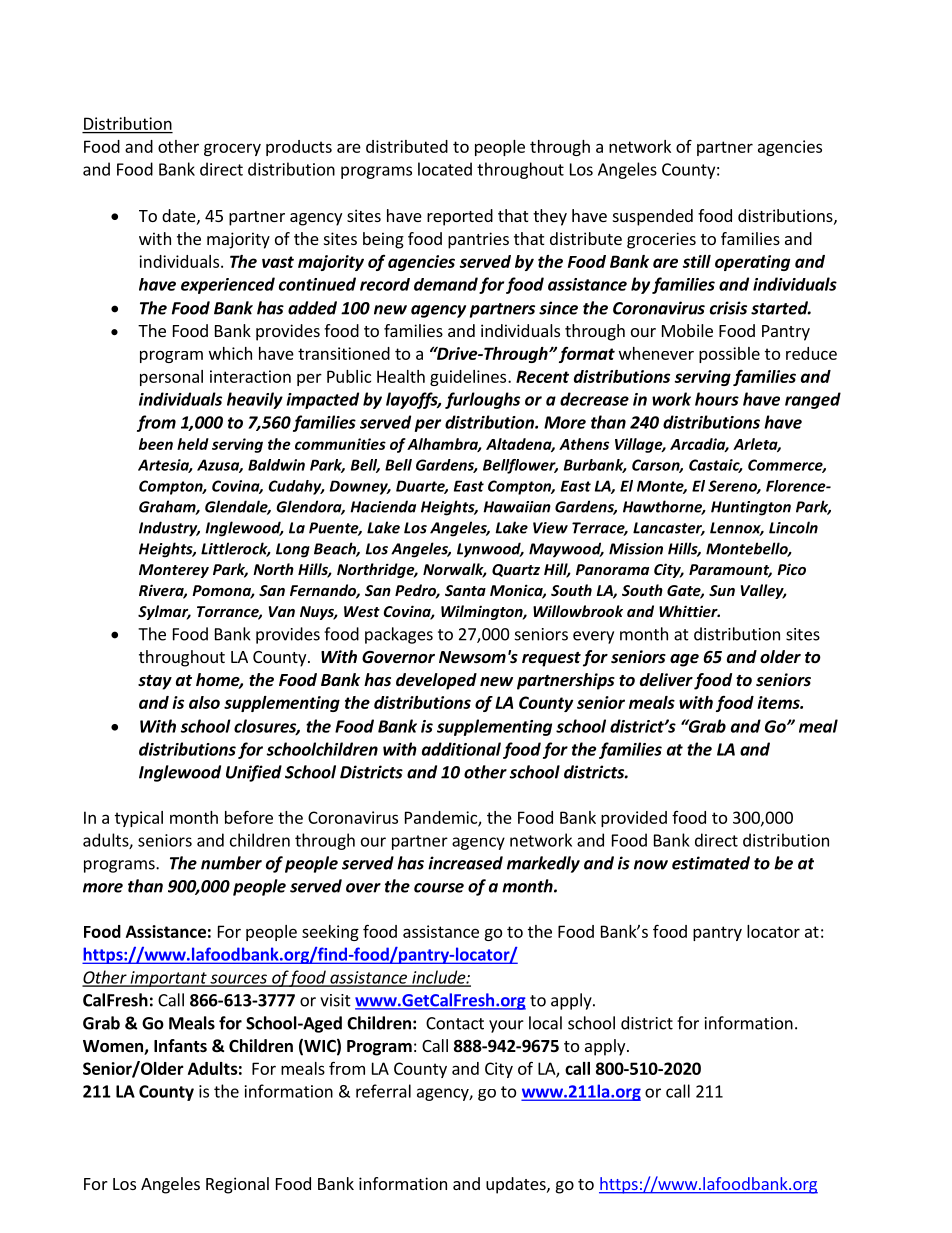  Describe the element at coordinates (445, 169) in the screenshot. I see `located` at that location.
